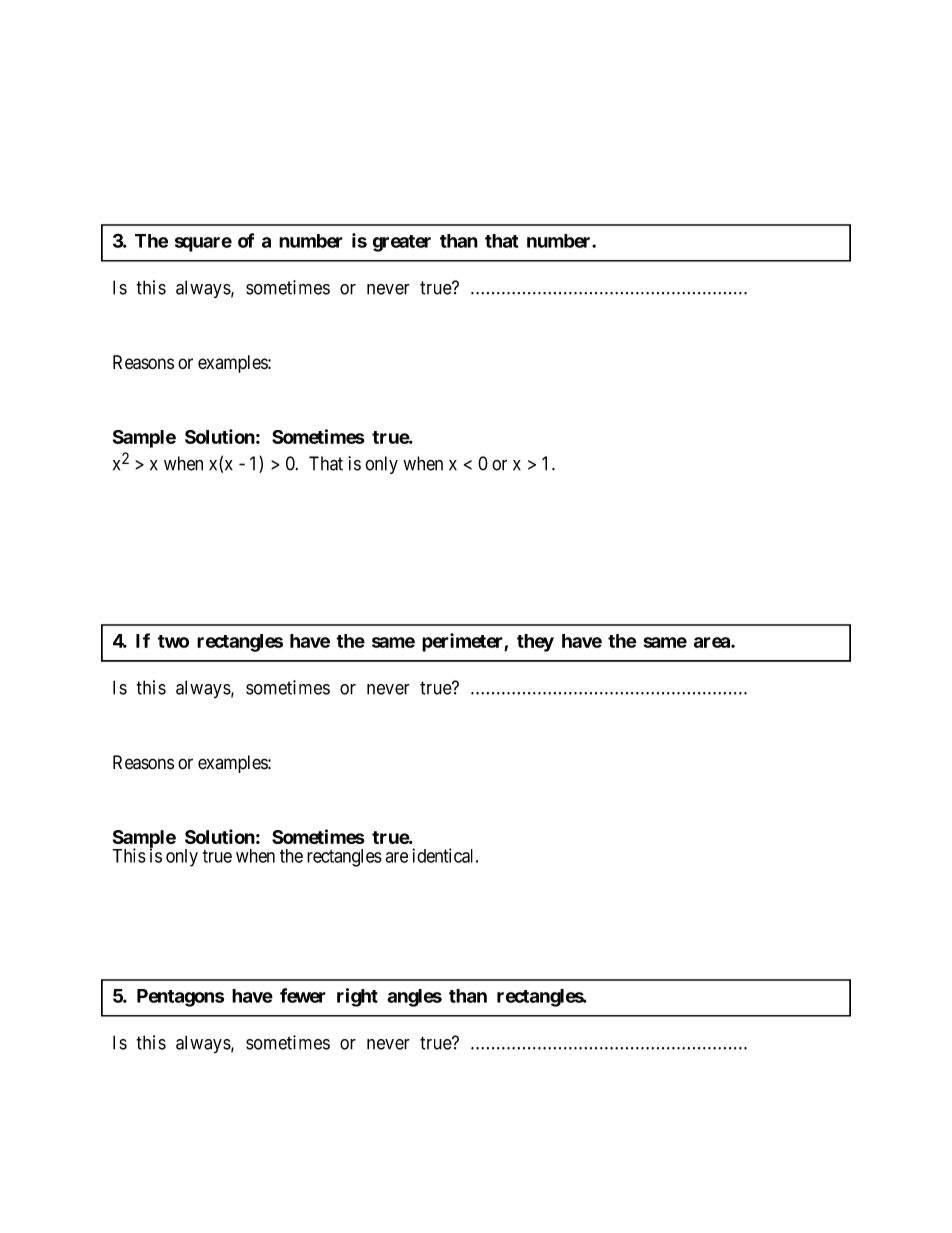 This image has width=952, height=1233. What do you see at coordinates (713, 642) in the image?
I see `area` at bounding box center [713, 642].
